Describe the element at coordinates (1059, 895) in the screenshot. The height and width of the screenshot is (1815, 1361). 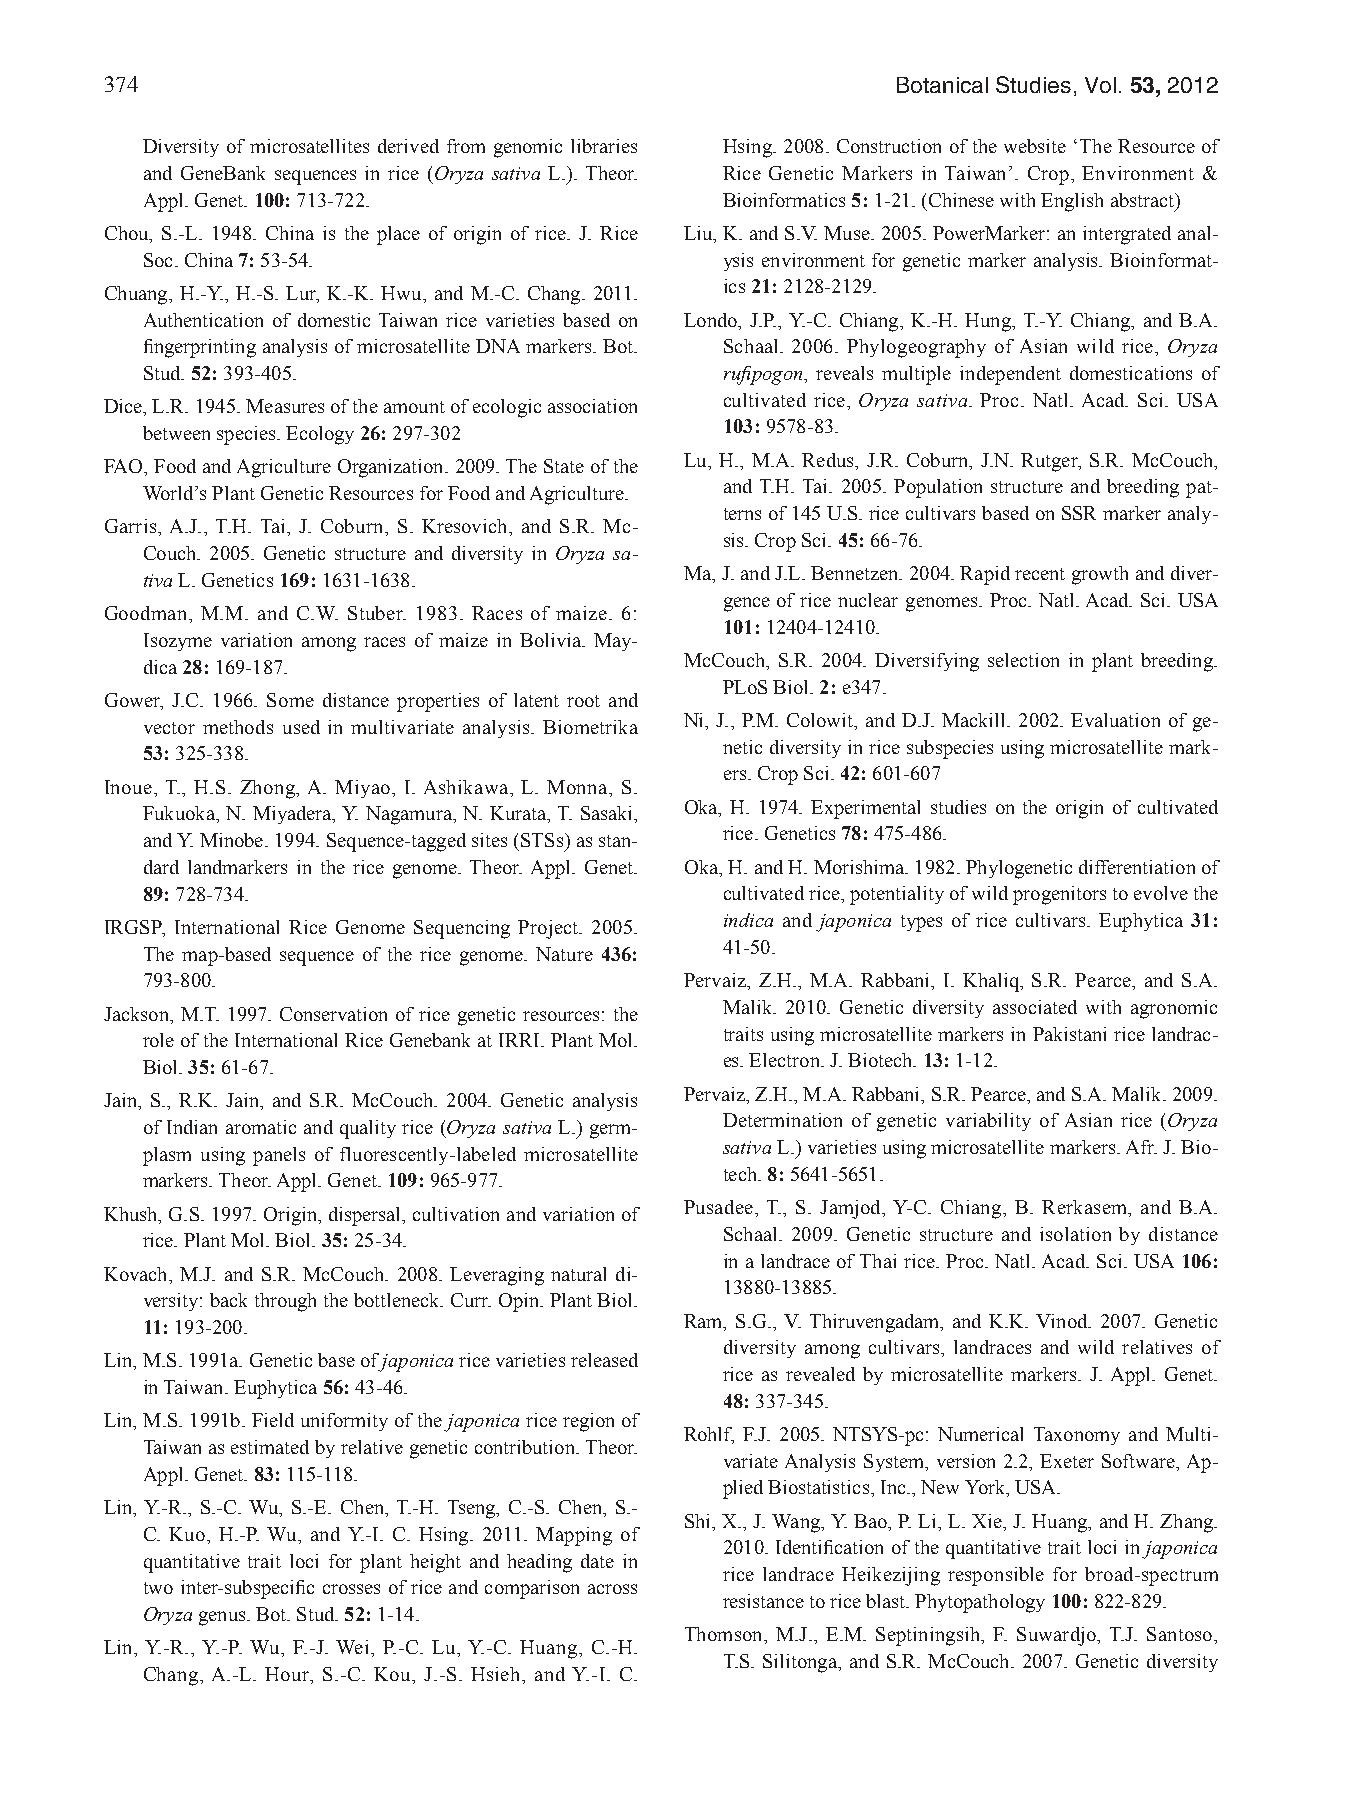
I see `progenitors` at that location.
